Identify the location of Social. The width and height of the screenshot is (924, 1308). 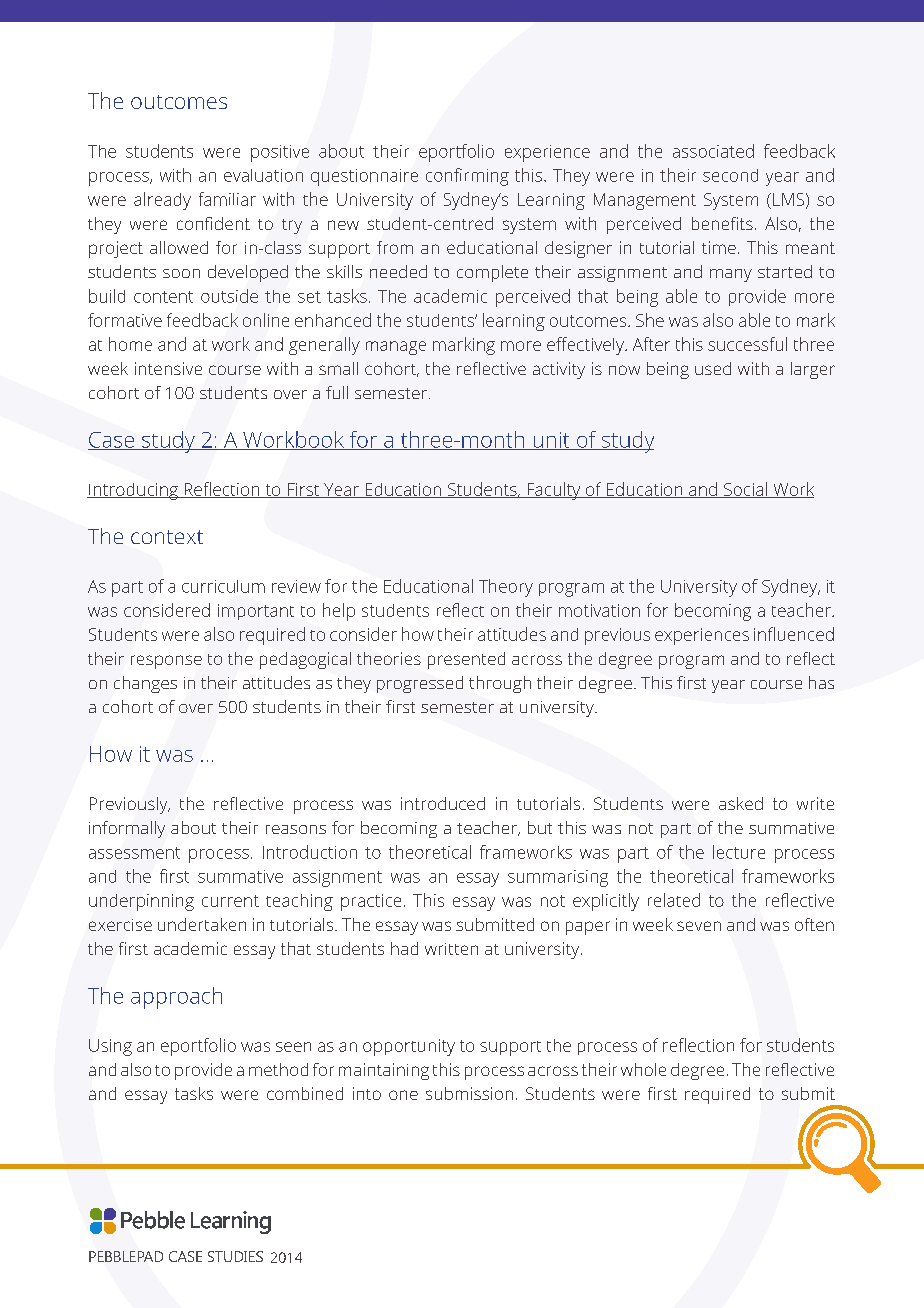
(745, 490).
